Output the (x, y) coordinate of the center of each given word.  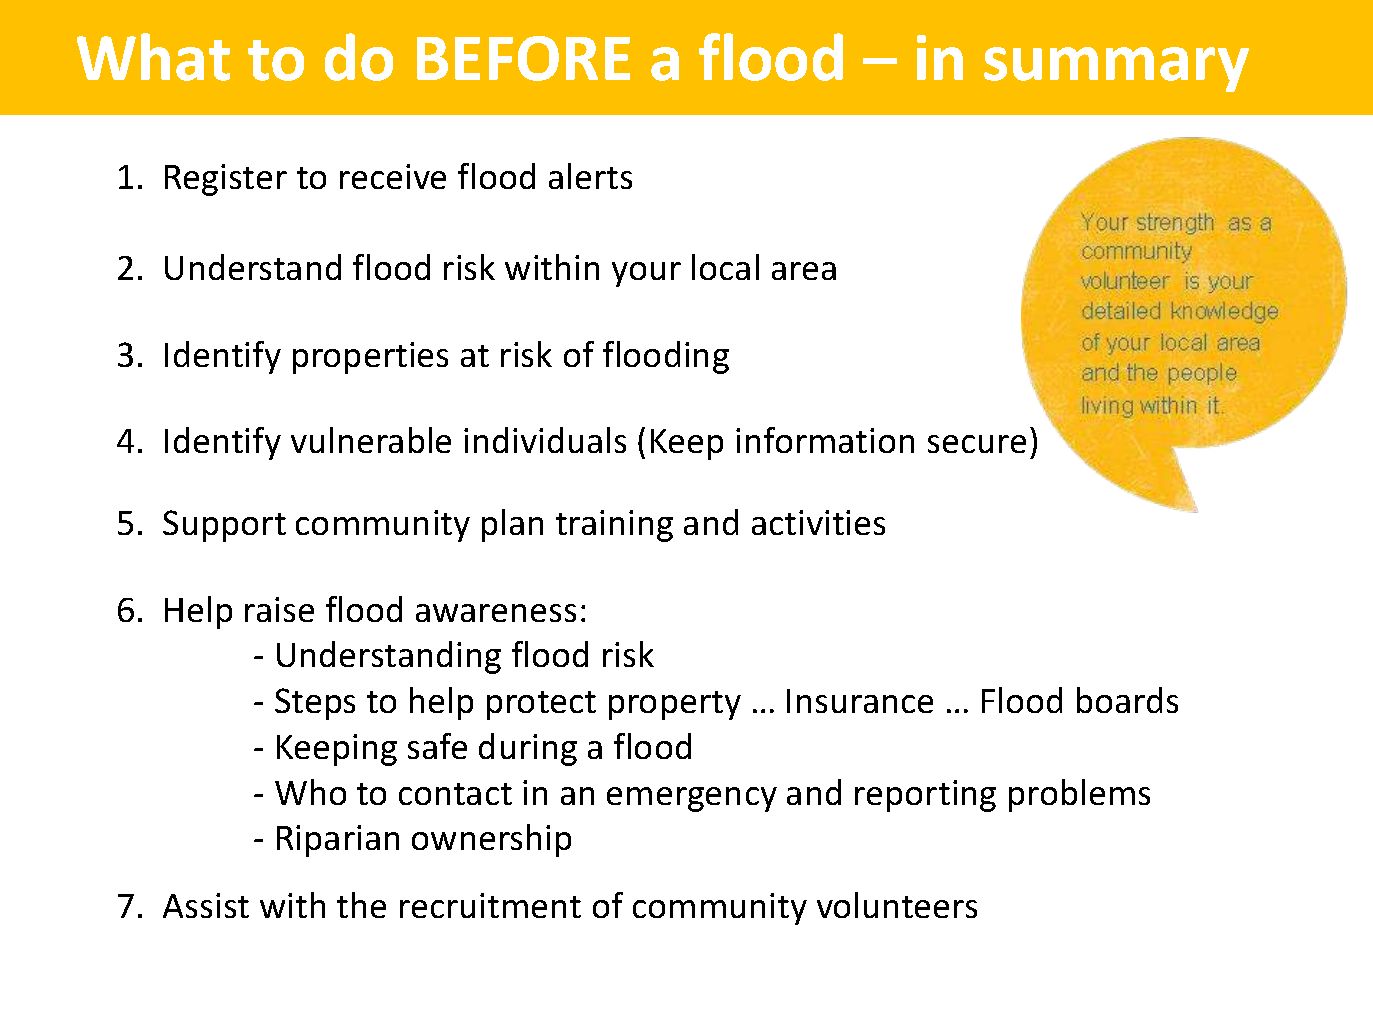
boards (1127, 700)
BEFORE (523, 58)
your (646, 274)
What (153, 57)
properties (370, 358)
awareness (496, 613)
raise (279, 609)
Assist (206, 905)
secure (977, 444)
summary (1116, 69)
